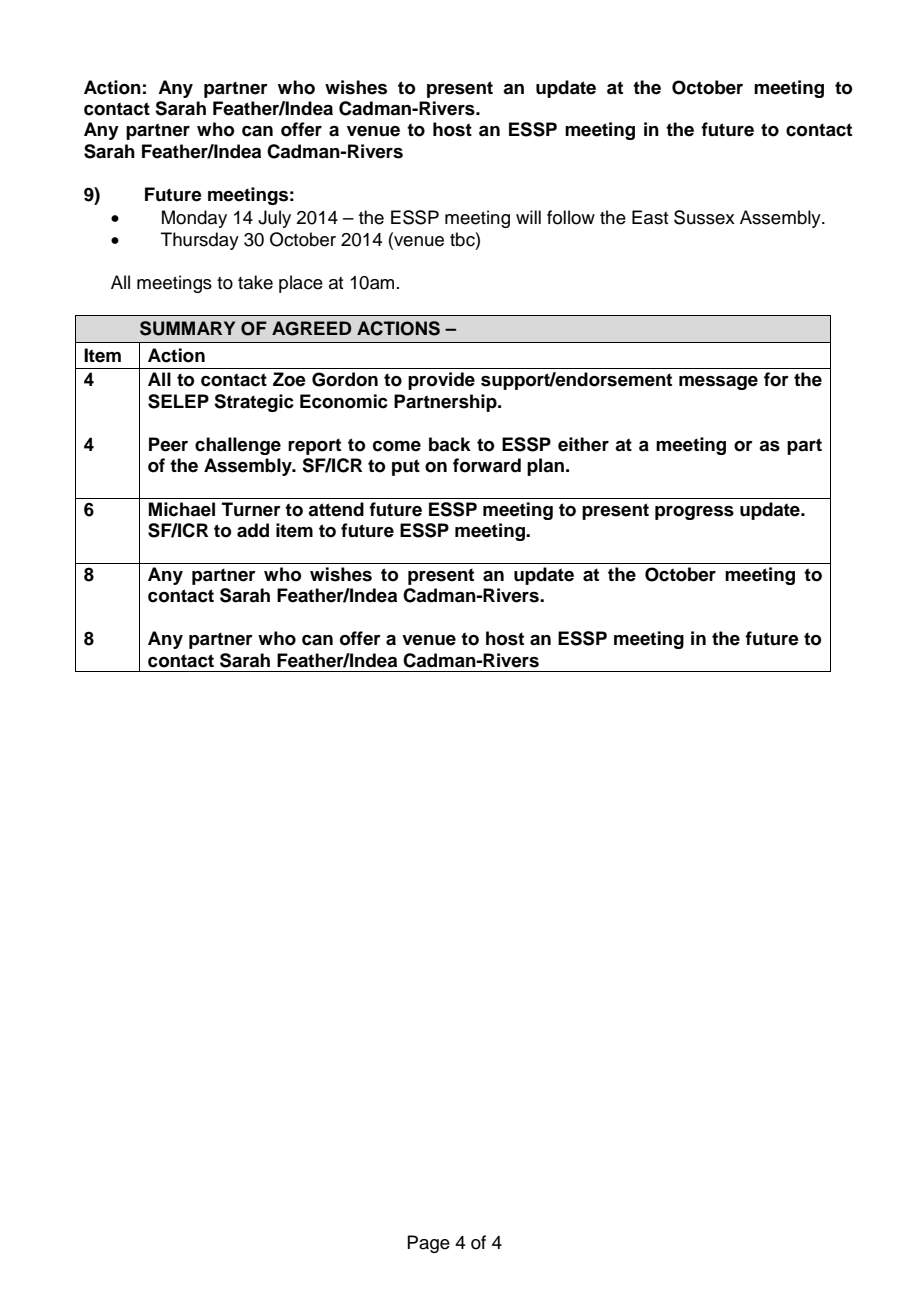 This screenshot has width=924, height=1308. I want to click on add, so click(253, 530).
